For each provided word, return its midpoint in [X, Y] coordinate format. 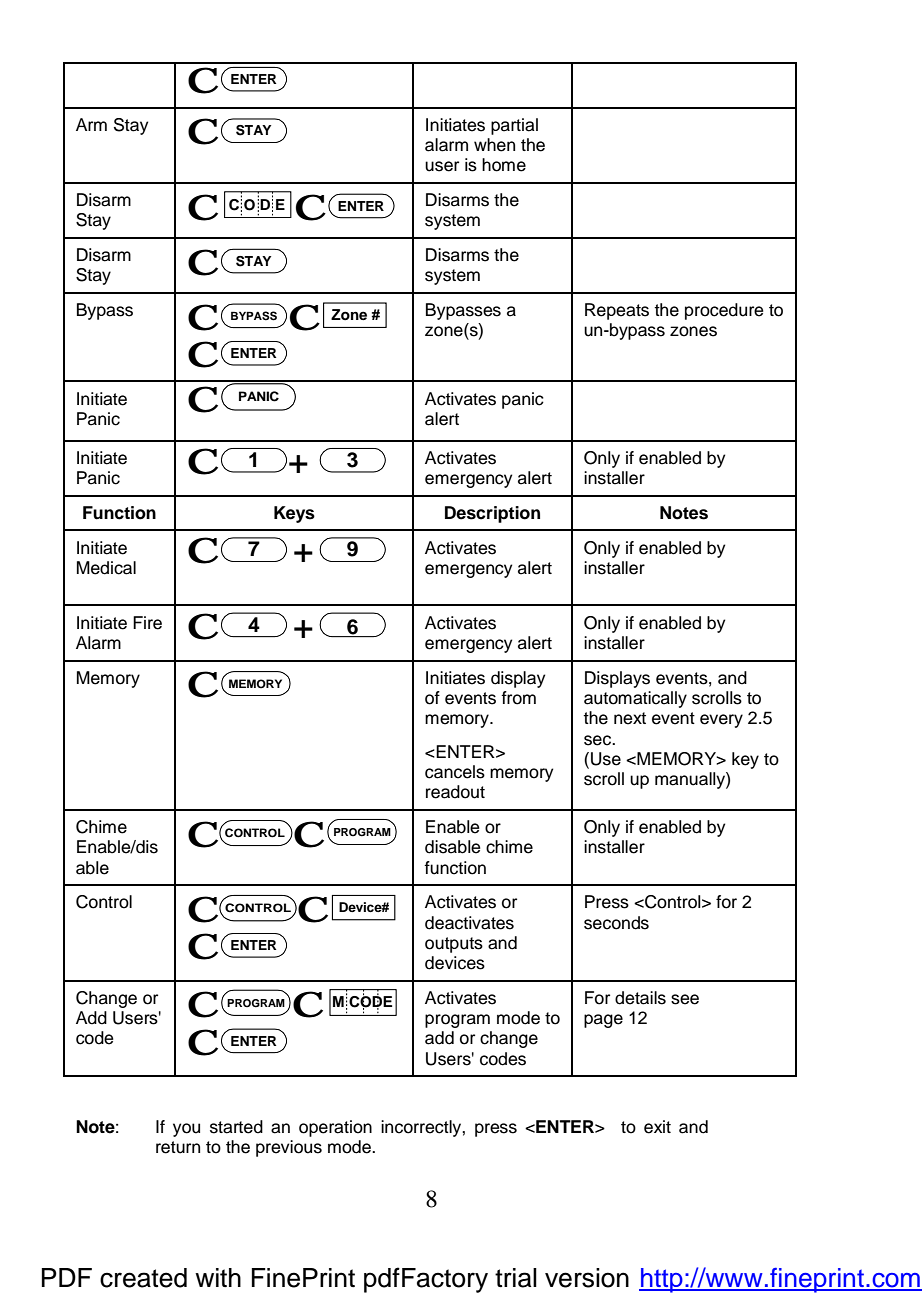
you [186, 1130]
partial [514, 126]
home [504, 165]
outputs [454, 945]
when [494, 145]
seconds [616, 923]
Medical [106, 568]
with [218, 1277]
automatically [635, 699]
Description [492, 514]
